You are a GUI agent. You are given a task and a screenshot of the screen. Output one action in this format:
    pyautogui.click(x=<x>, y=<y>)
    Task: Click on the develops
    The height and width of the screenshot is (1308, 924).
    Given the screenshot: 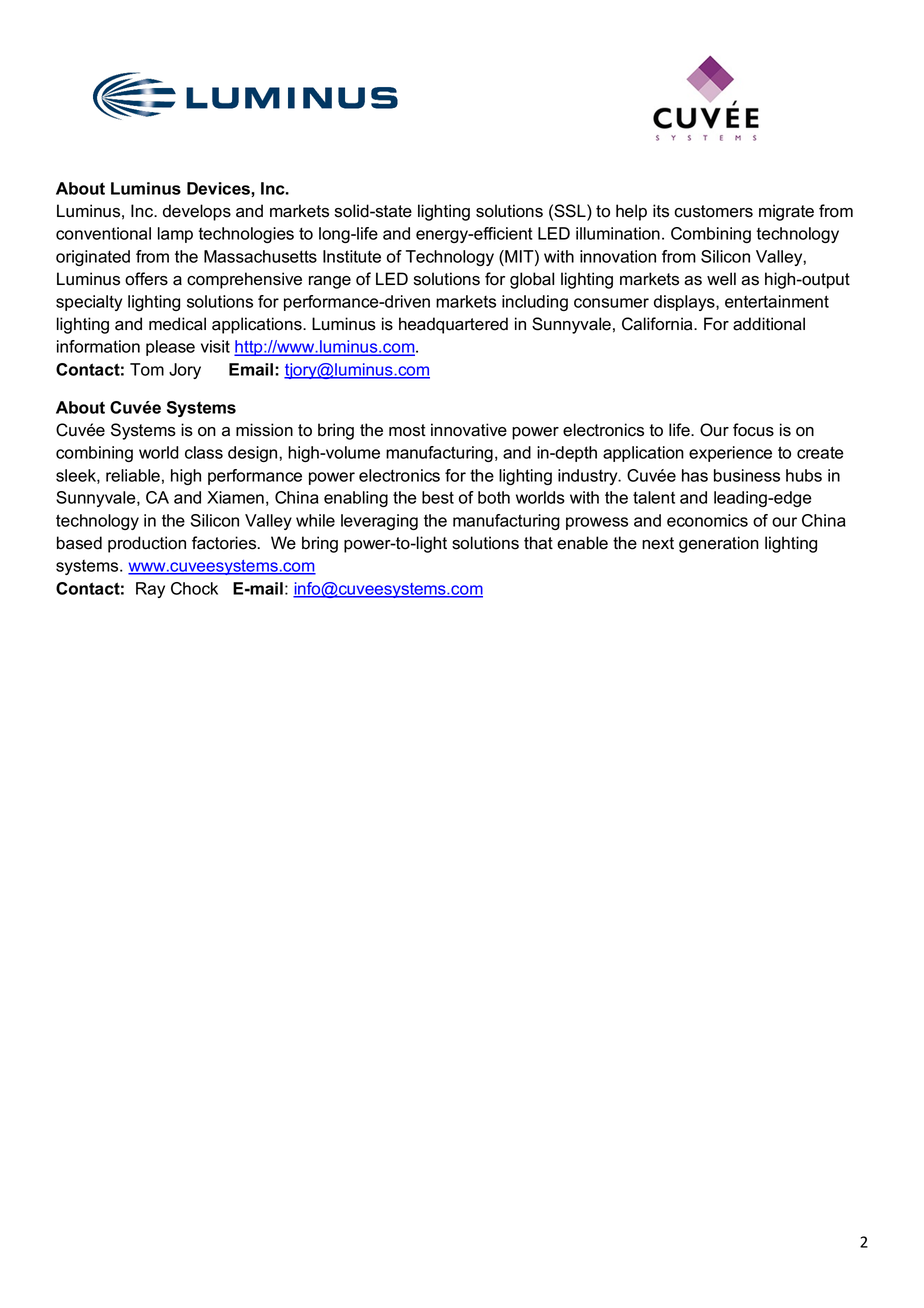 What is the action you would take?
    pyautogui.click(x=197, y=212)
